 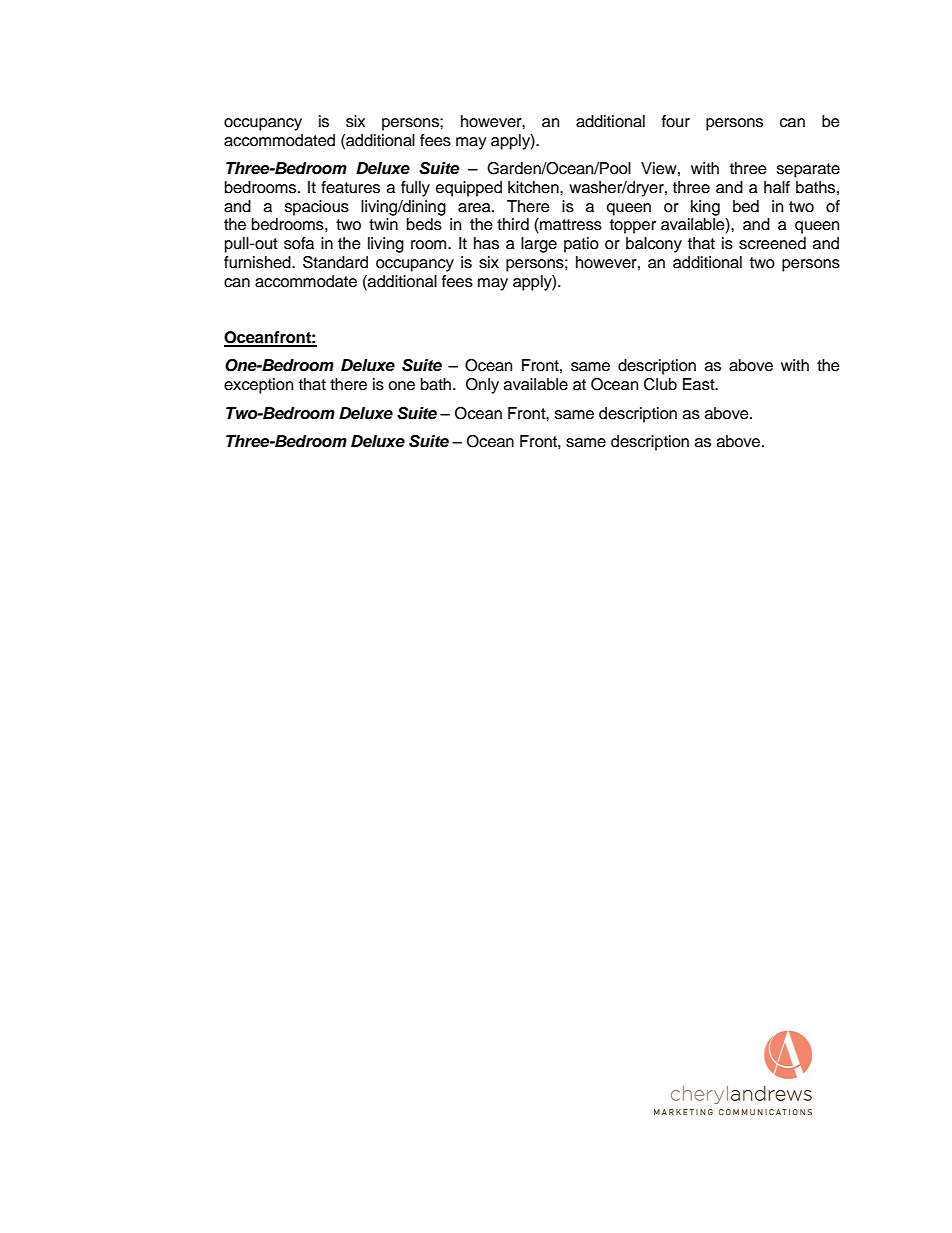 What do you see at coordinates (777, 187) in the image?
I see `half` at bounding box center [777, 187].
